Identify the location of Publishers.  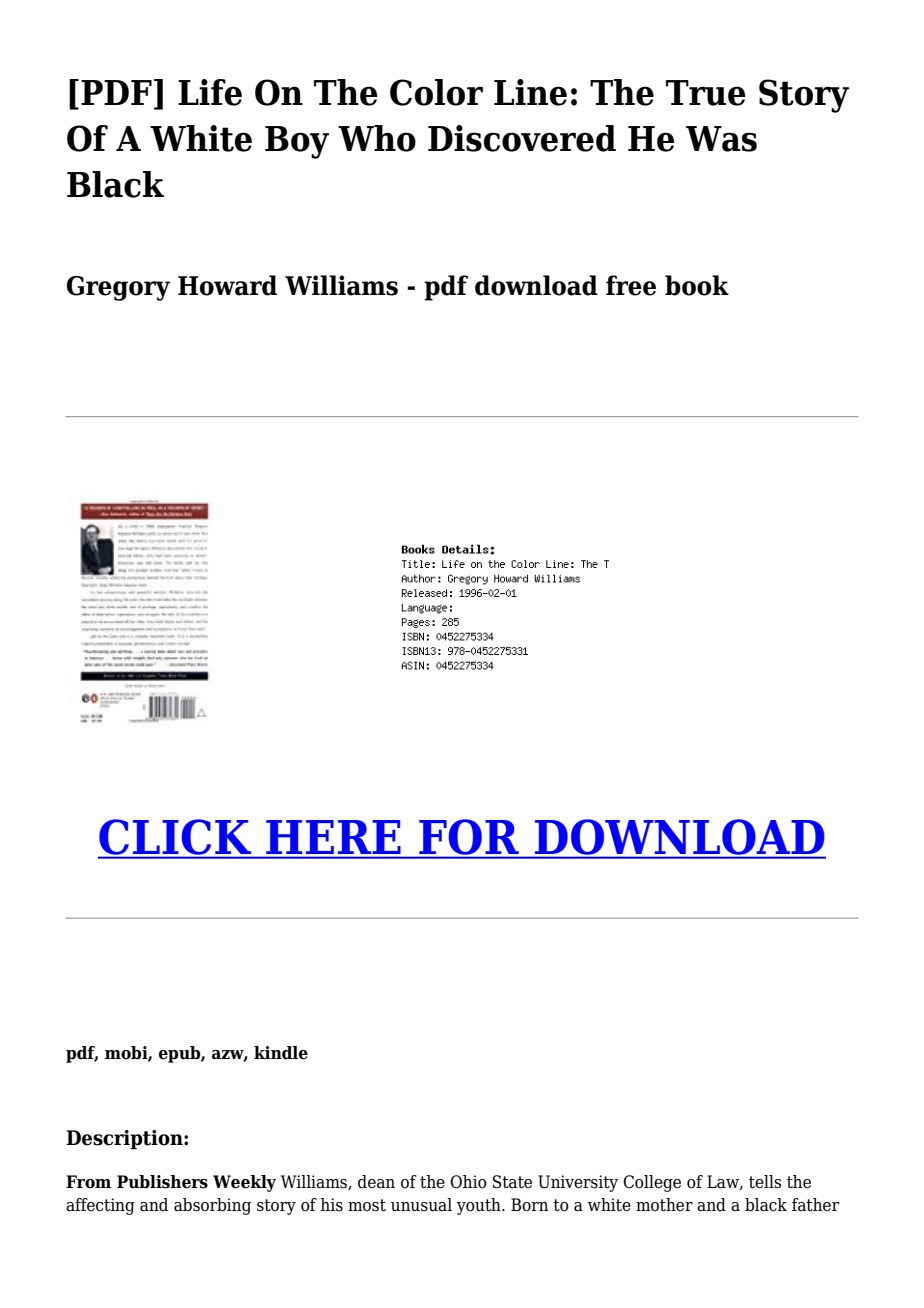
(162, 1182).
